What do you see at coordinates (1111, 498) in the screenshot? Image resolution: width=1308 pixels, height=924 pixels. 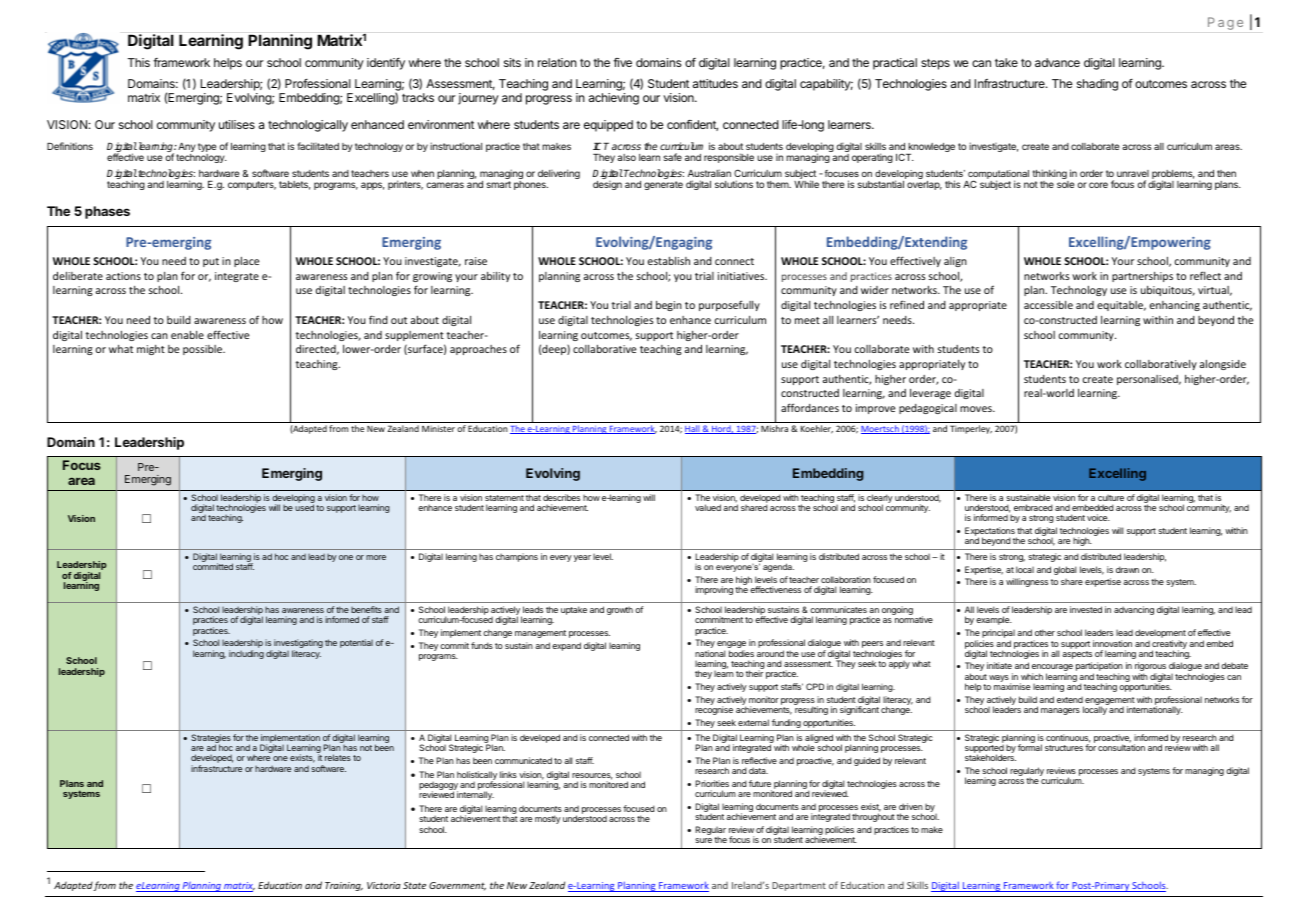 I see `culture` at bounding box center [1111, 498].
